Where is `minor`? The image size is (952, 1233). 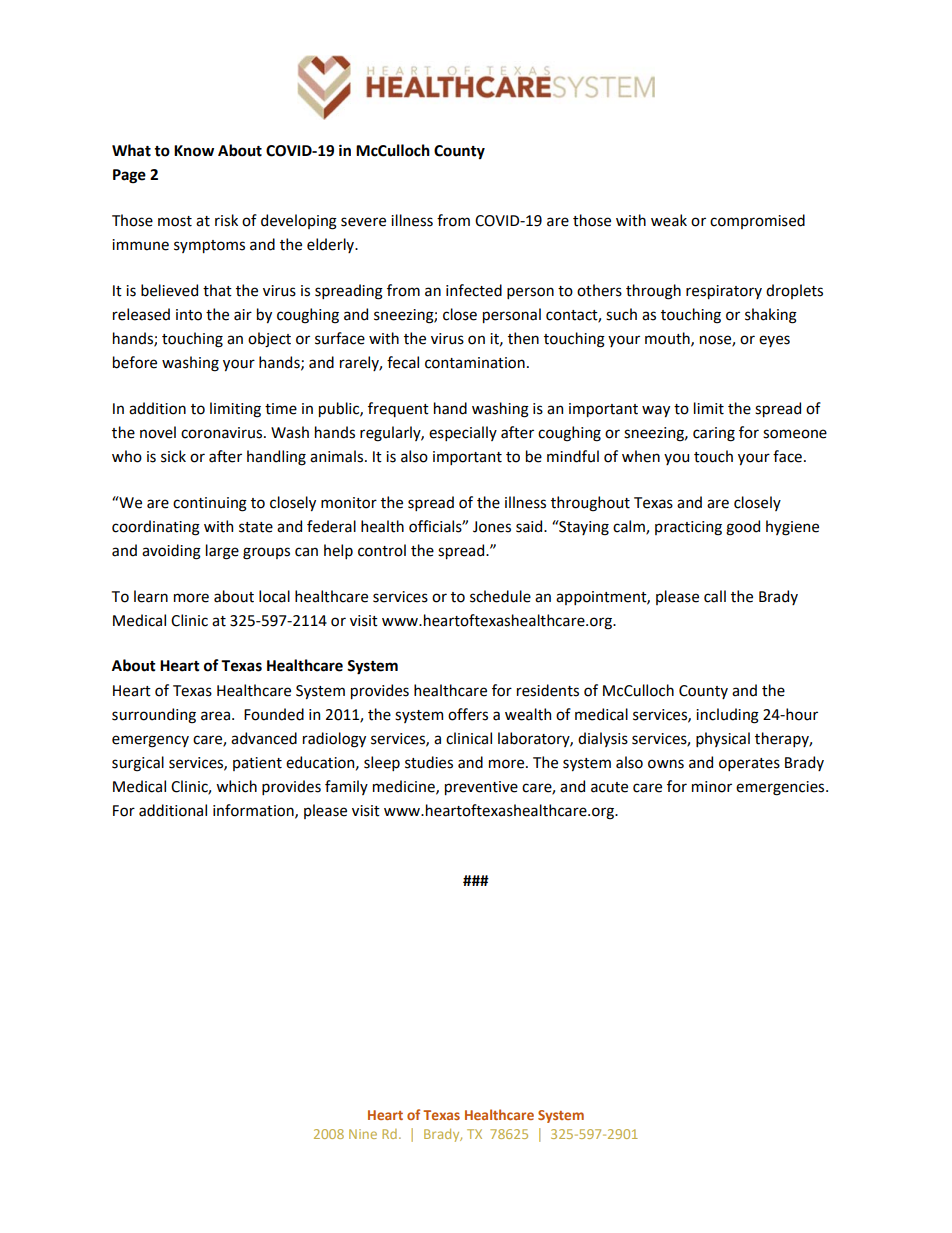
minor is located at coordinates (712, 787).
